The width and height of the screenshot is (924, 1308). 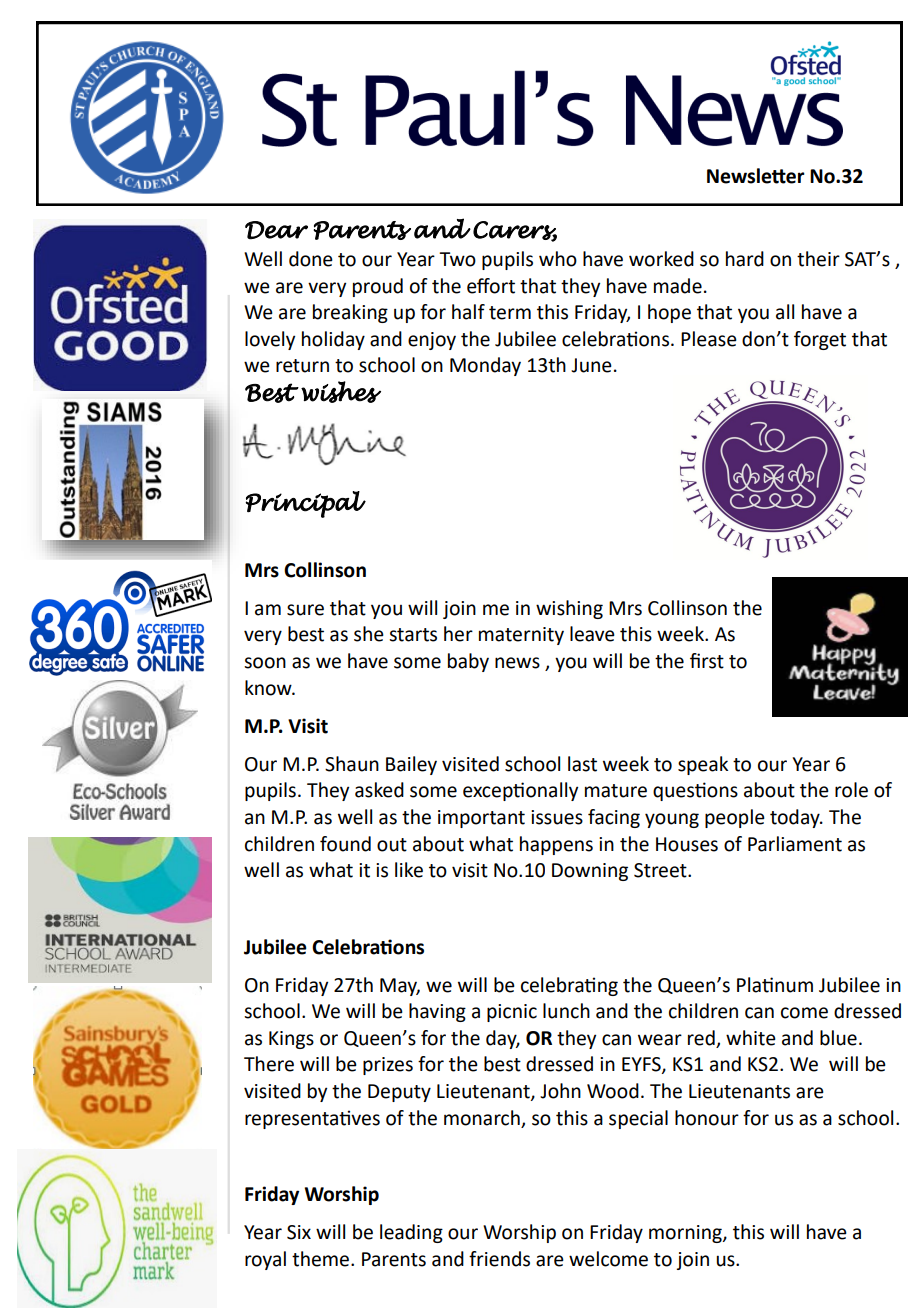 What do you see at coordinates (302, 366) in the screenshot?
I see `return` at bounding box center [302, 366].
